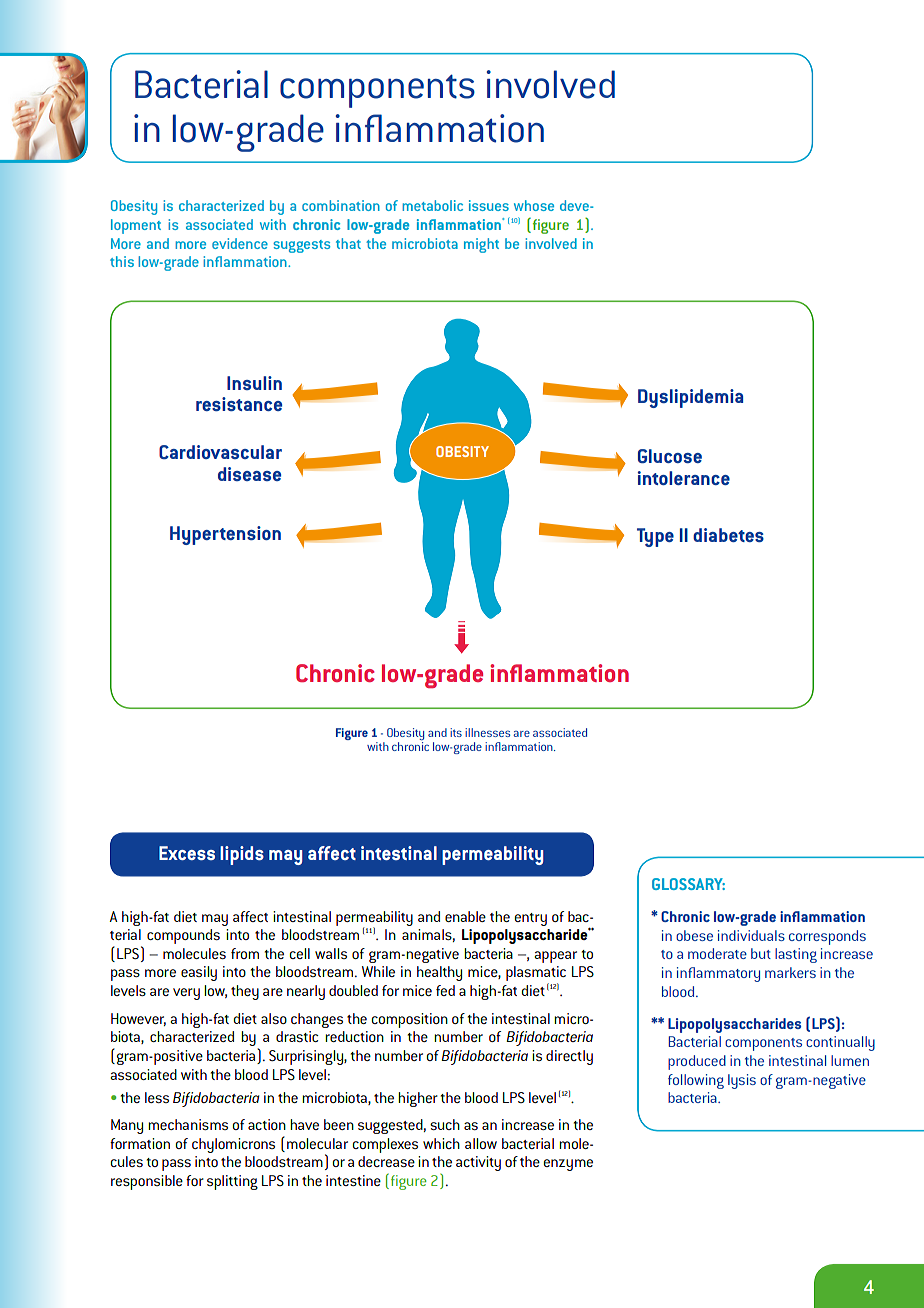 This image has height=1308, width=924. What do you see at coordinates (481, 1143) in the image?
I see `allow` at bounding box center [481, 1143].
